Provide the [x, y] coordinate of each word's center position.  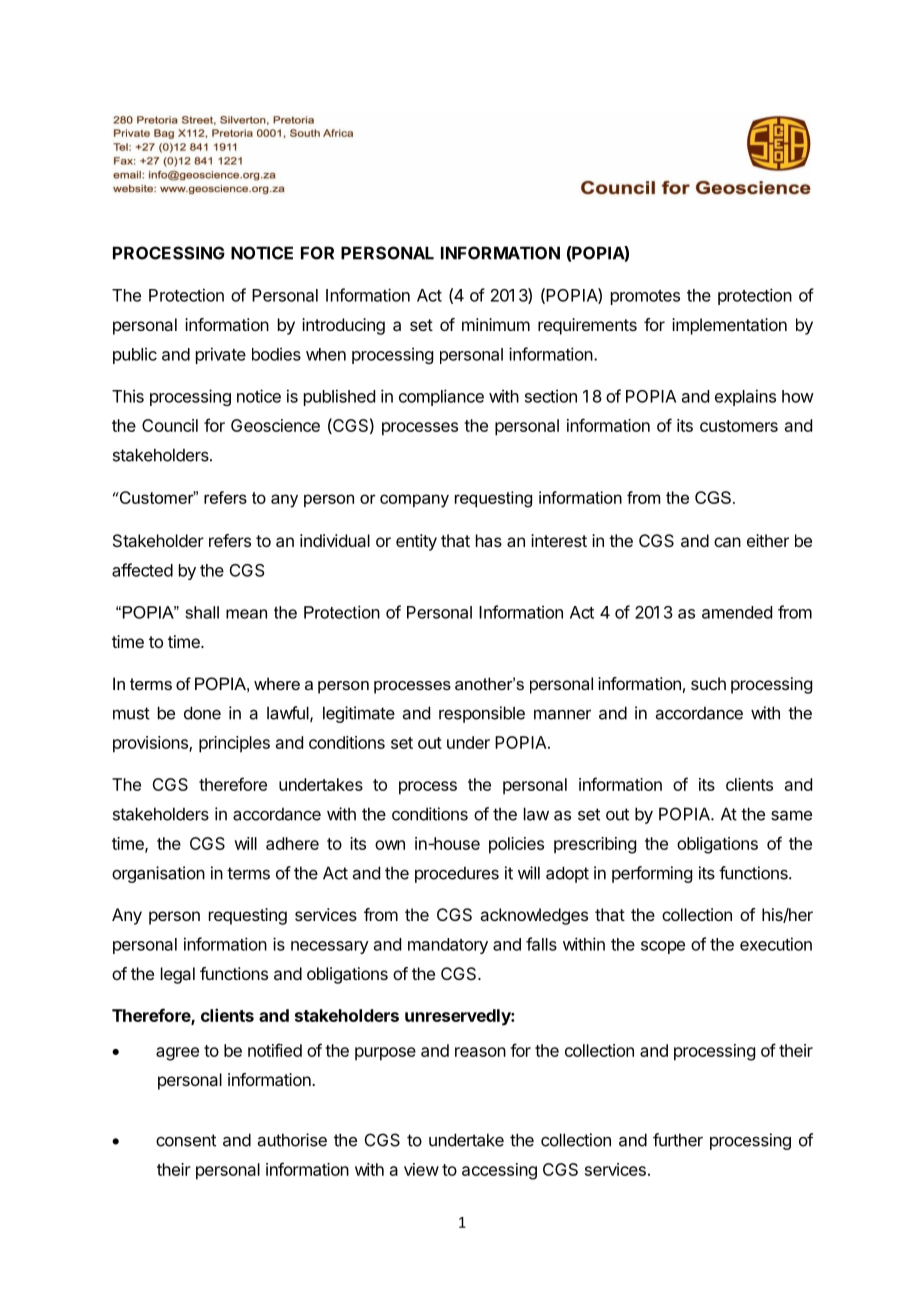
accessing [499, 1171]
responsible [482, 714]
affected [142, 570]
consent [186, 1140]
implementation [729, 326]
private [221, 355]
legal [178, 975]
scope [663, 947]
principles [234, 744]
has [489, 540]
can [727, 542]
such [708, 683]
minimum [496, 324]
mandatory [448, 946]
